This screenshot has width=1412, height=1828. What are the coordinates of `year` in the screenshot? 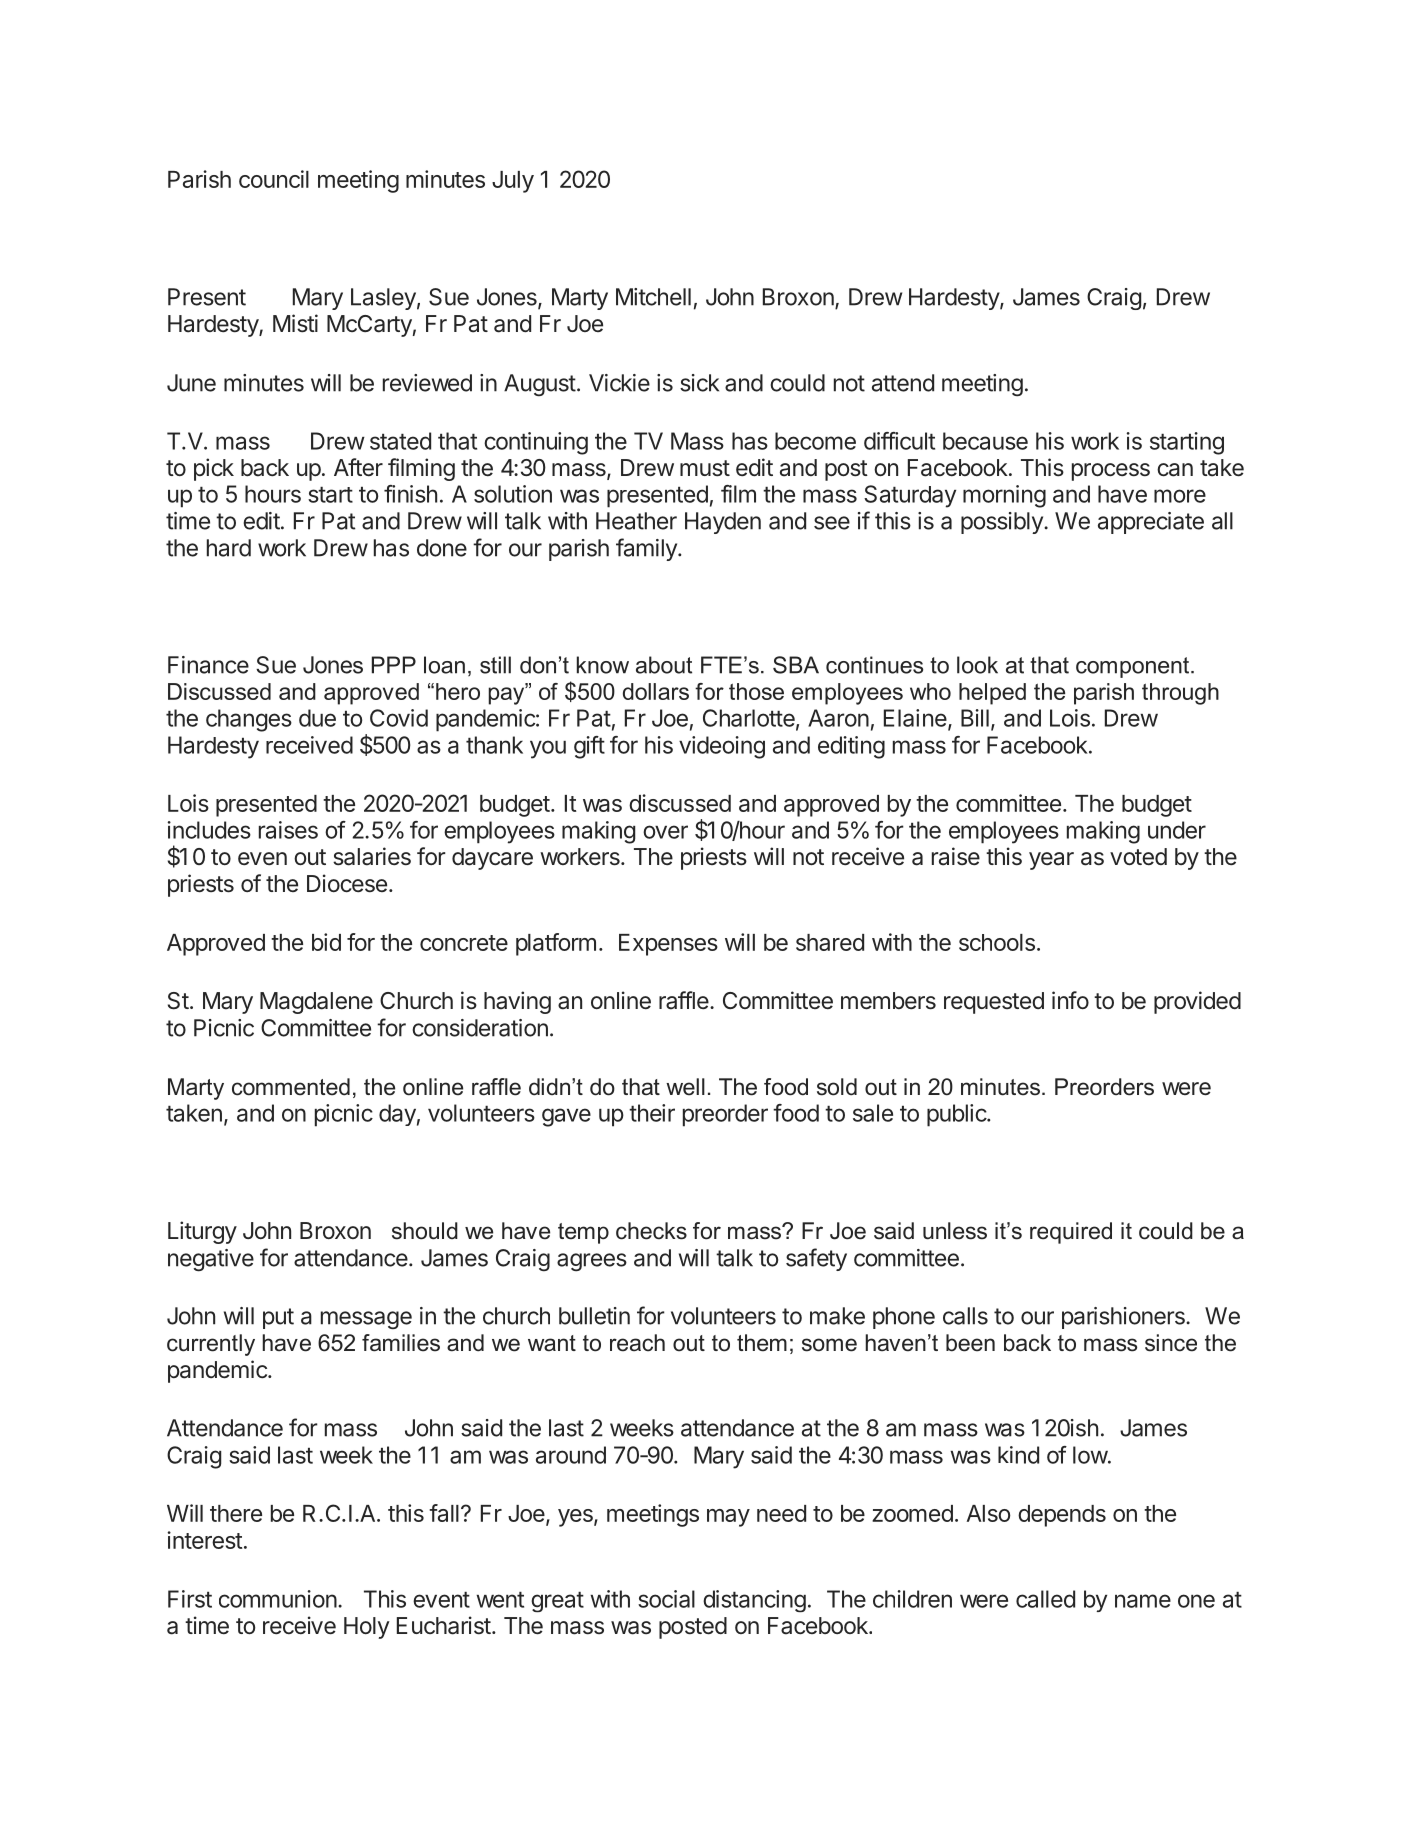 It's located at (1051, 861).
